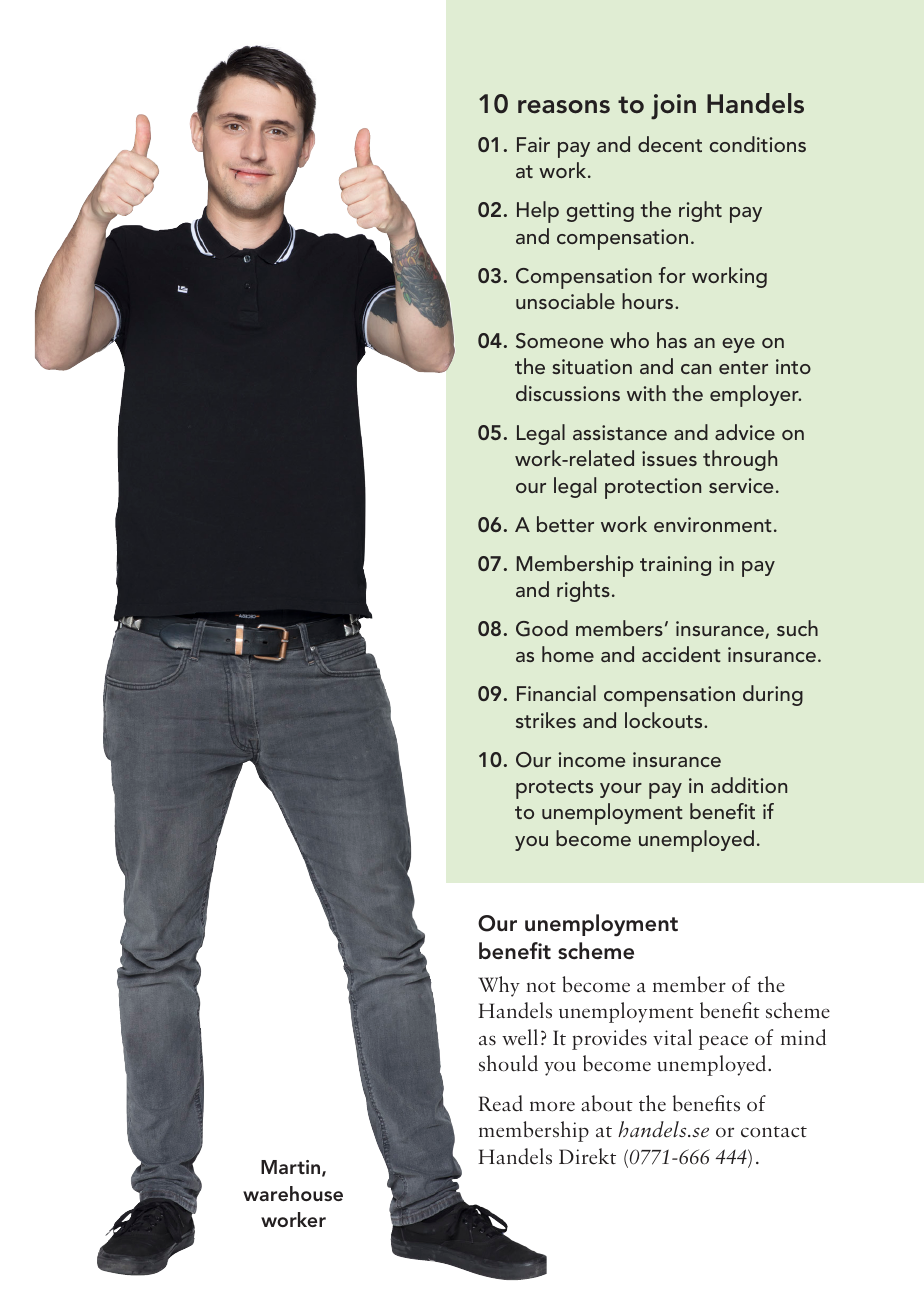 The width and height of the image is (924, 1311). What do you see at coordinates (293, 1193) in the image?
I see `warehouse` at bounding box center [293, 1193].
